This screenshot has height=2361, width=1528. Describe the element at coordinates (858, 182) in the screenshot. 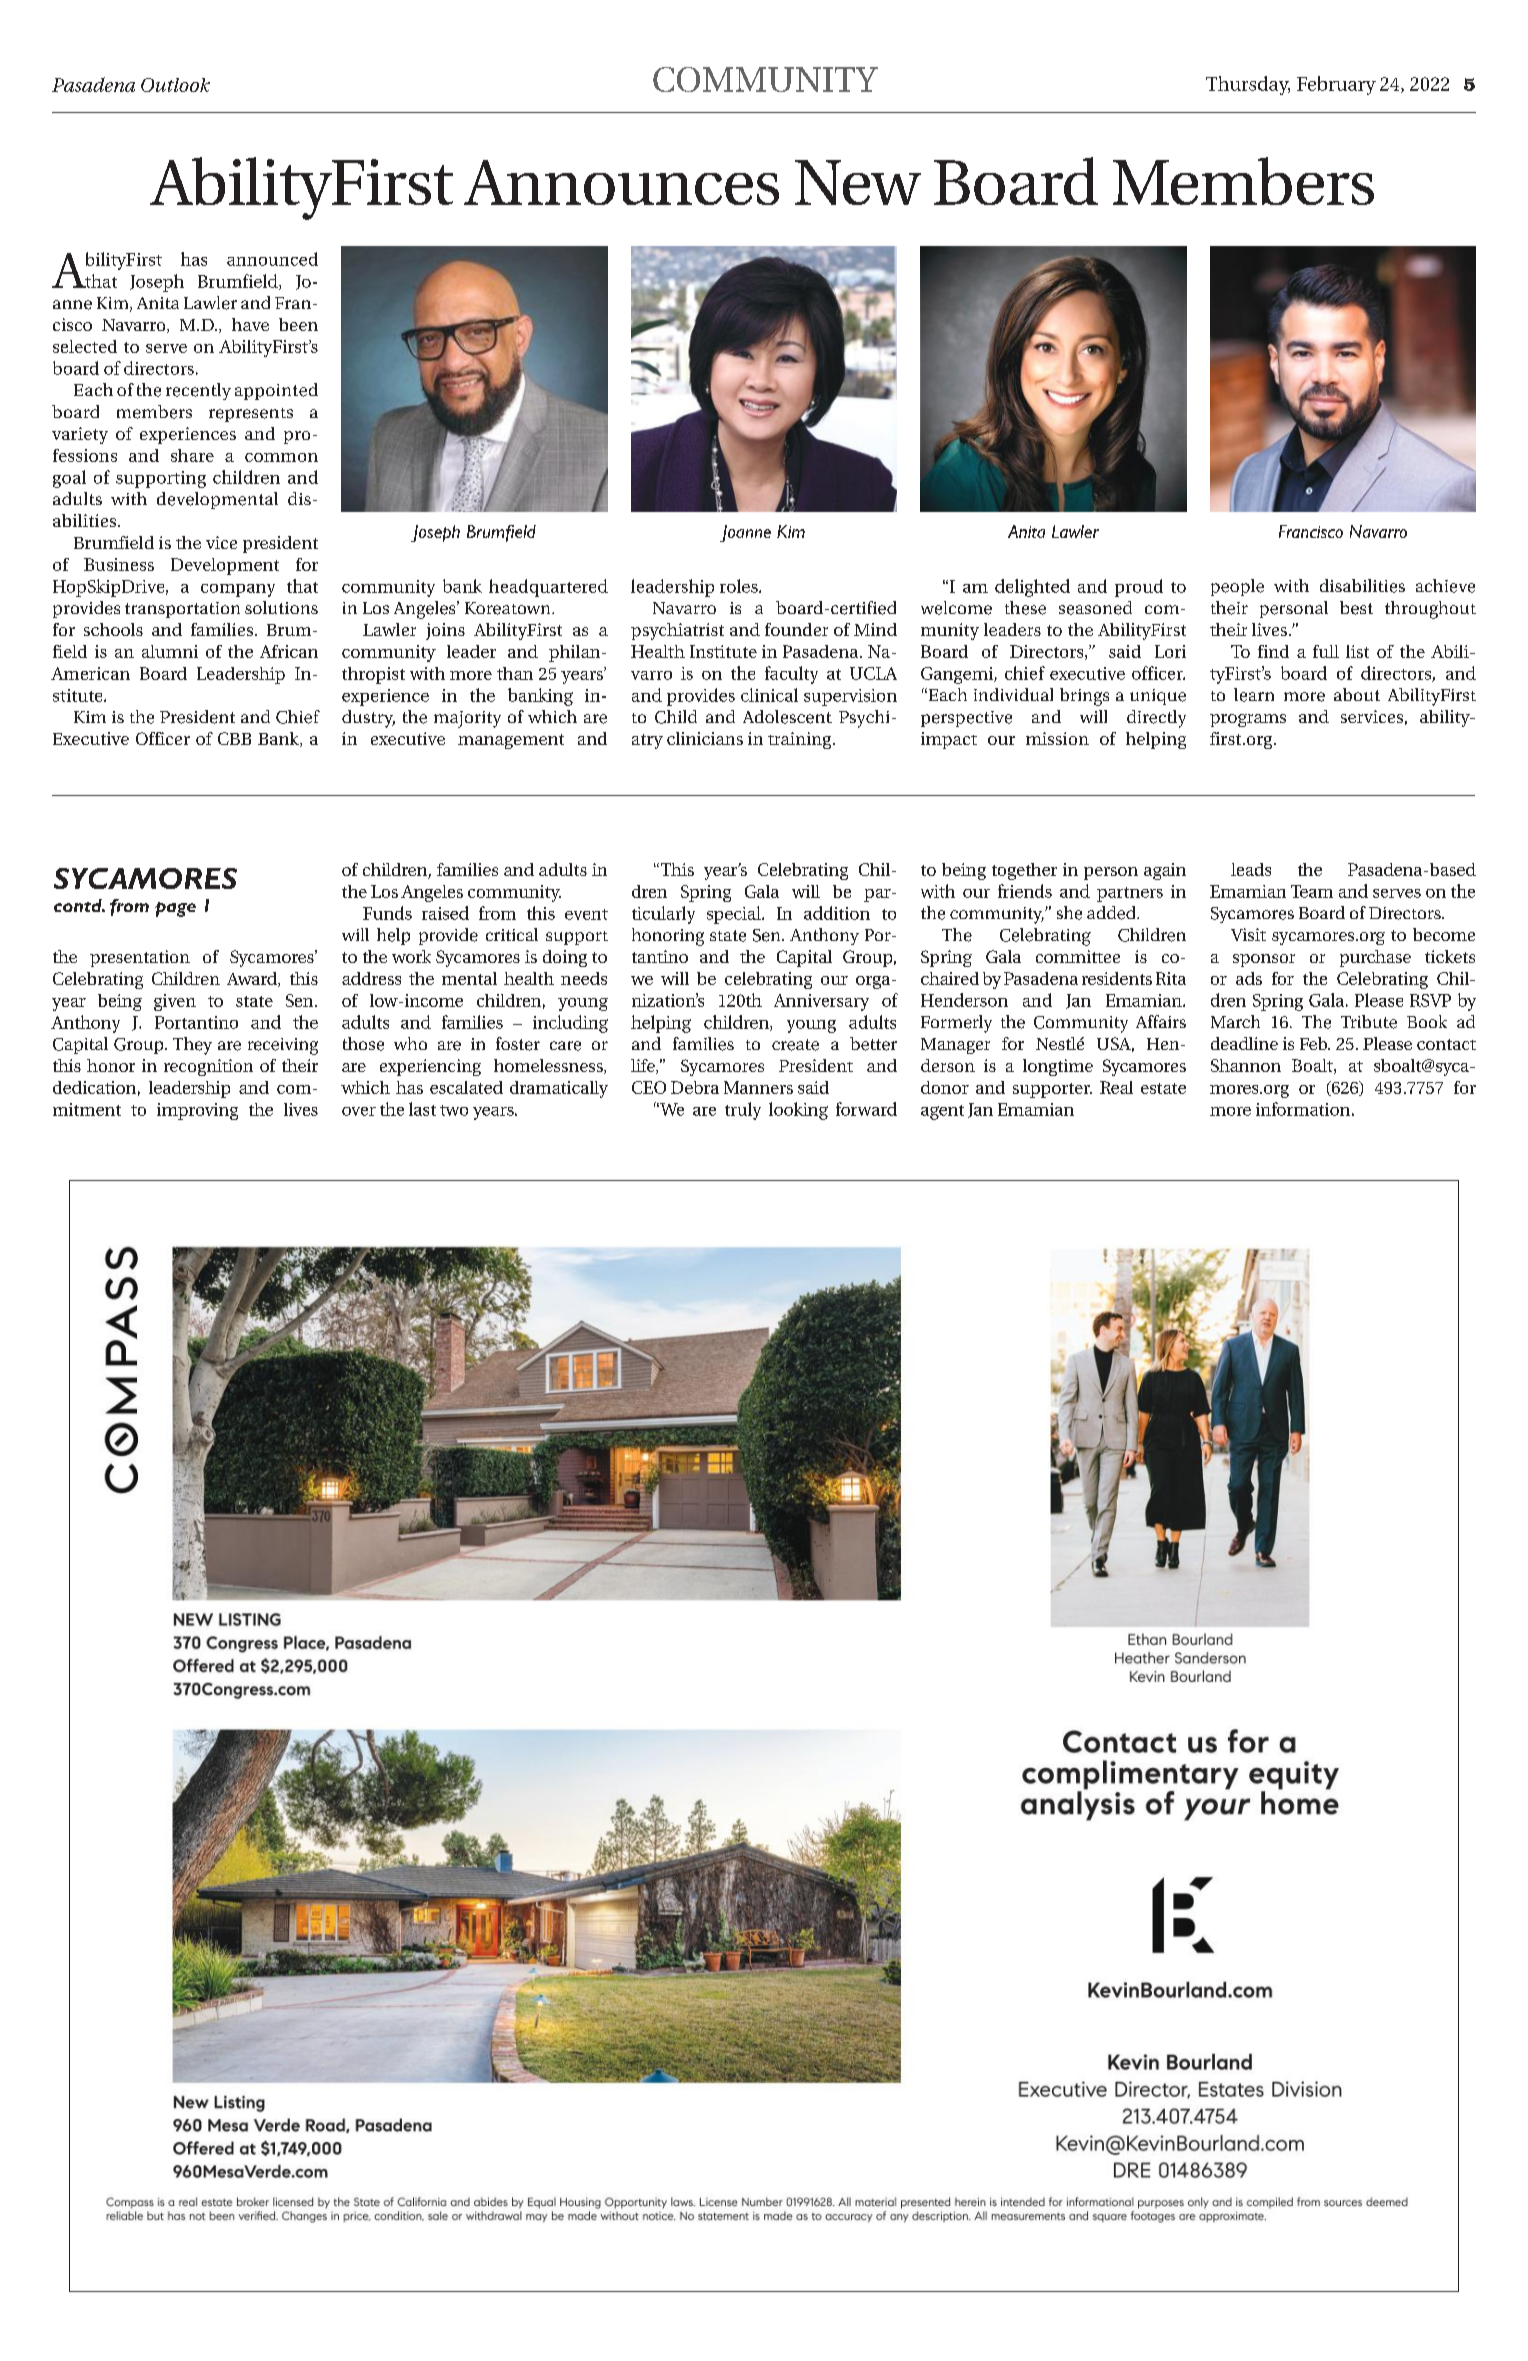

I see `New` at that location.
